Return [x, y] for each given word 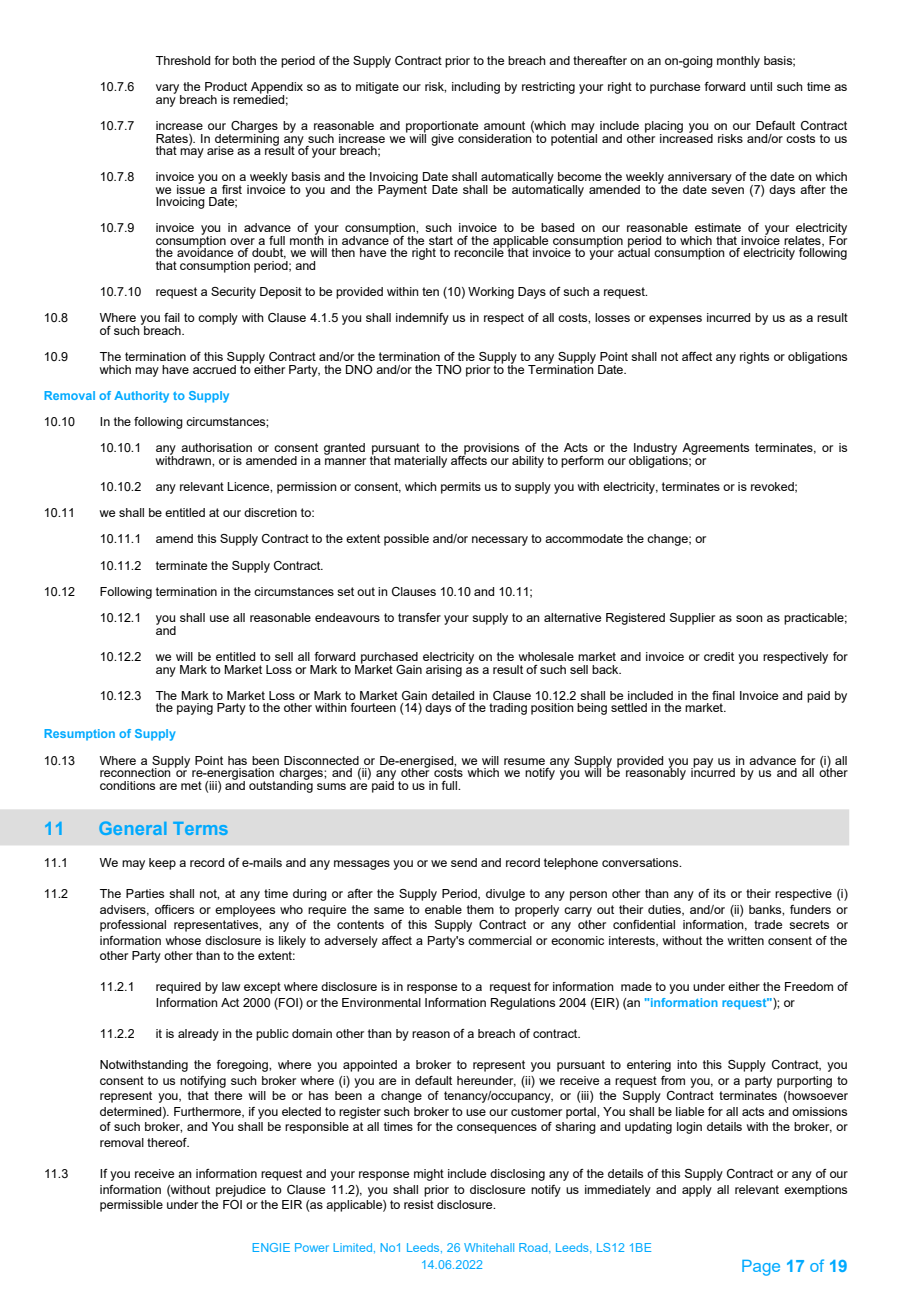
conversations [641, 862]
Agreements [715, 449]
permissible [131, 1206]
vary [169, 90]
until [761, 86]
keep [162, 864]
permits [461, 488]
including [476, 88]
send [464, 862]
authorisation [216, 447]
